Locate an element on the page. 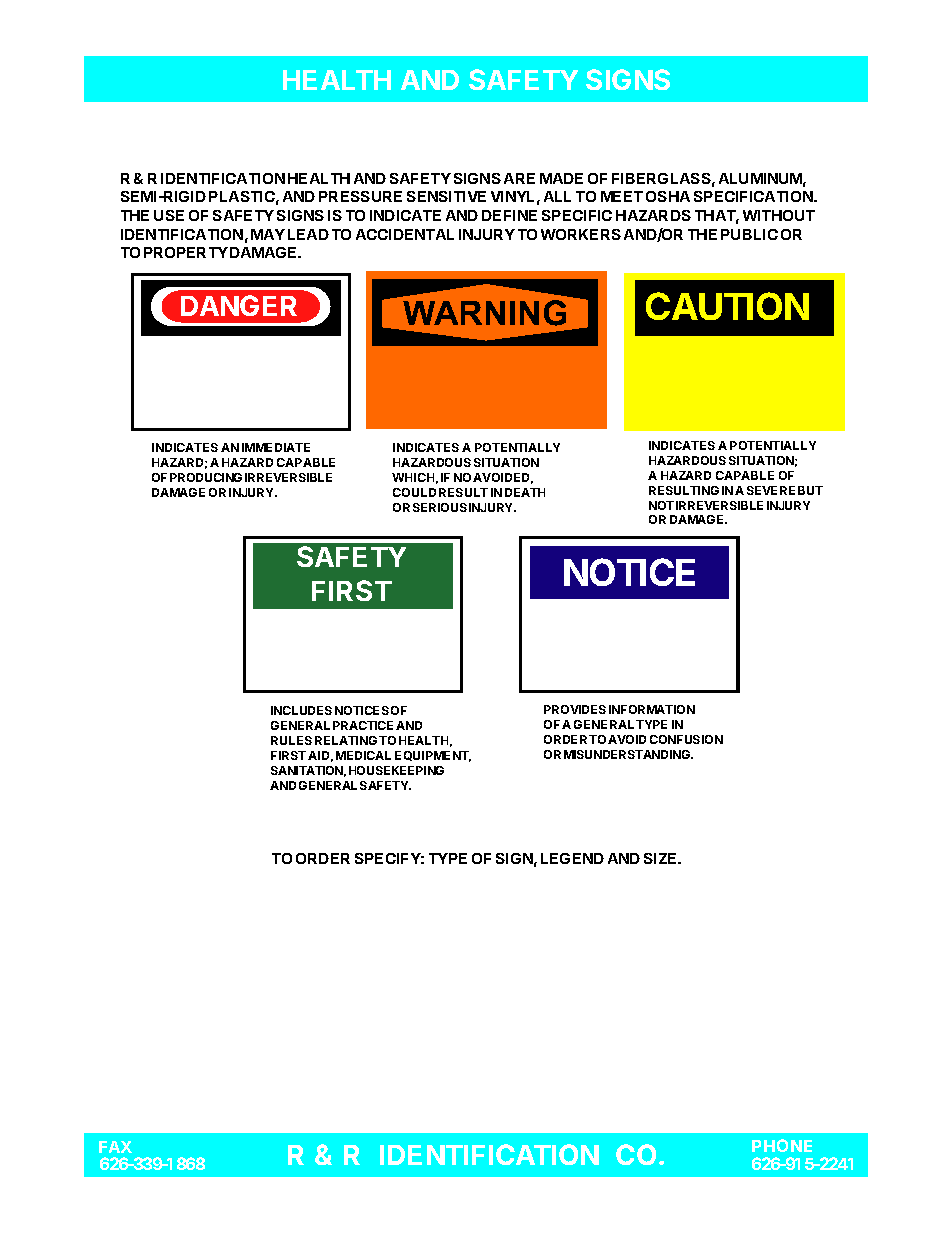 The height and width of the image is (1233, 952). SEVERE is located at coordinates (771, 490).
